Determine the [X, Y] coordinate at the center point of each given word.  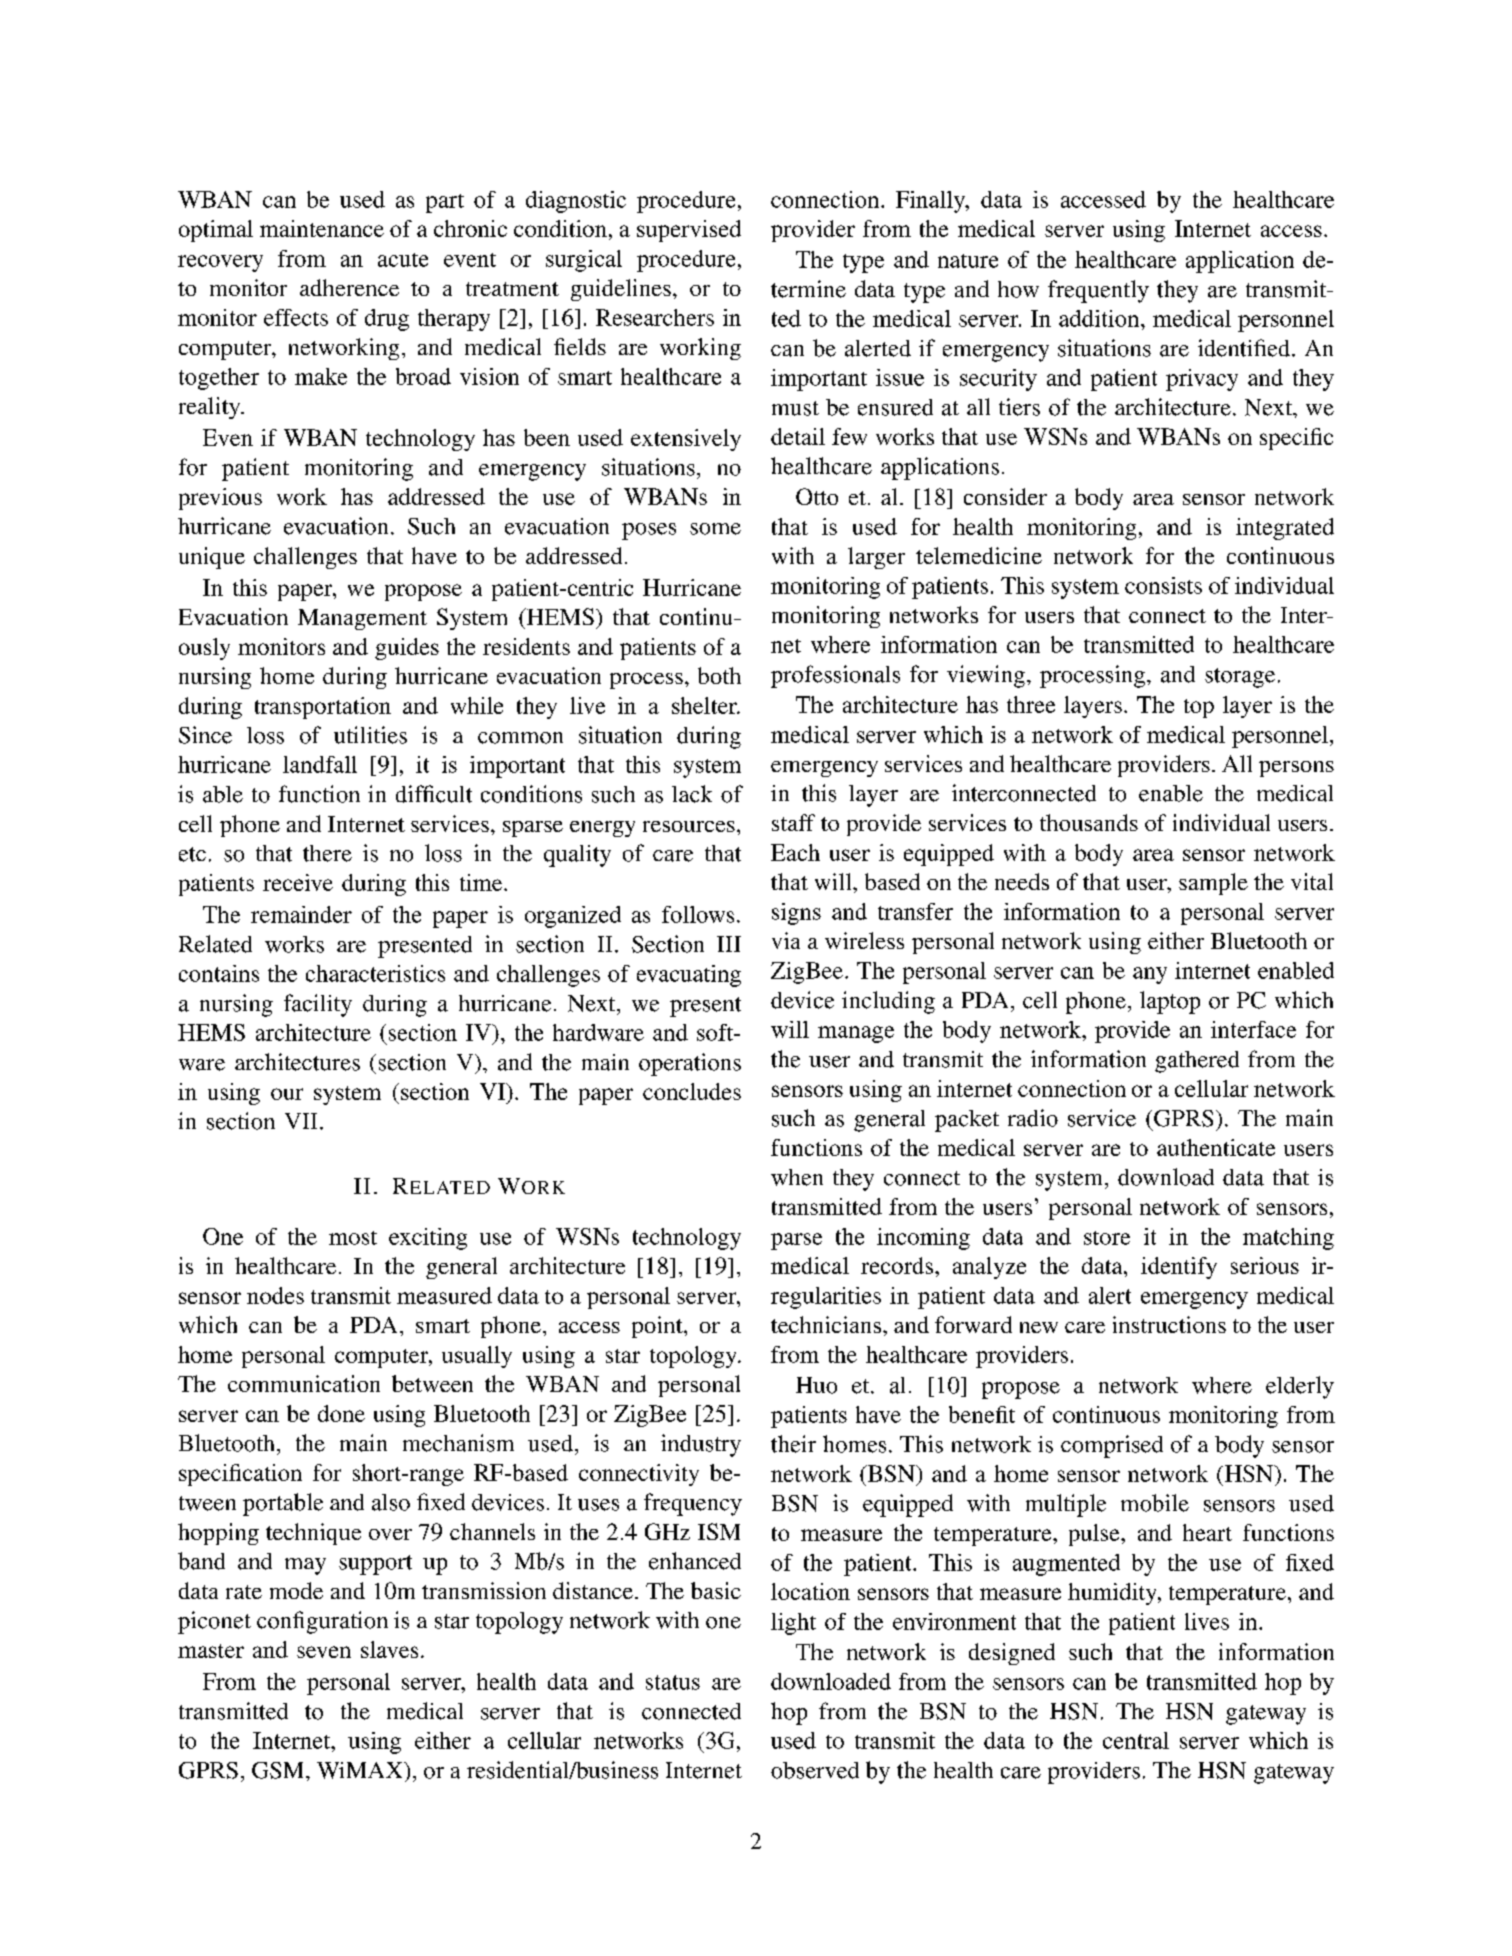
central [1136, 1740]
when [797, 1177]
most [353, 1238]
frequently [1098, 291]
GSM [279, 1770]
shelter [705, 705]
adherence [349, 287]
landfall [320, 764]
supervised [689, 231]
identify [1179, 1268]
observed [815, 1770]
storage [1240, 678]
